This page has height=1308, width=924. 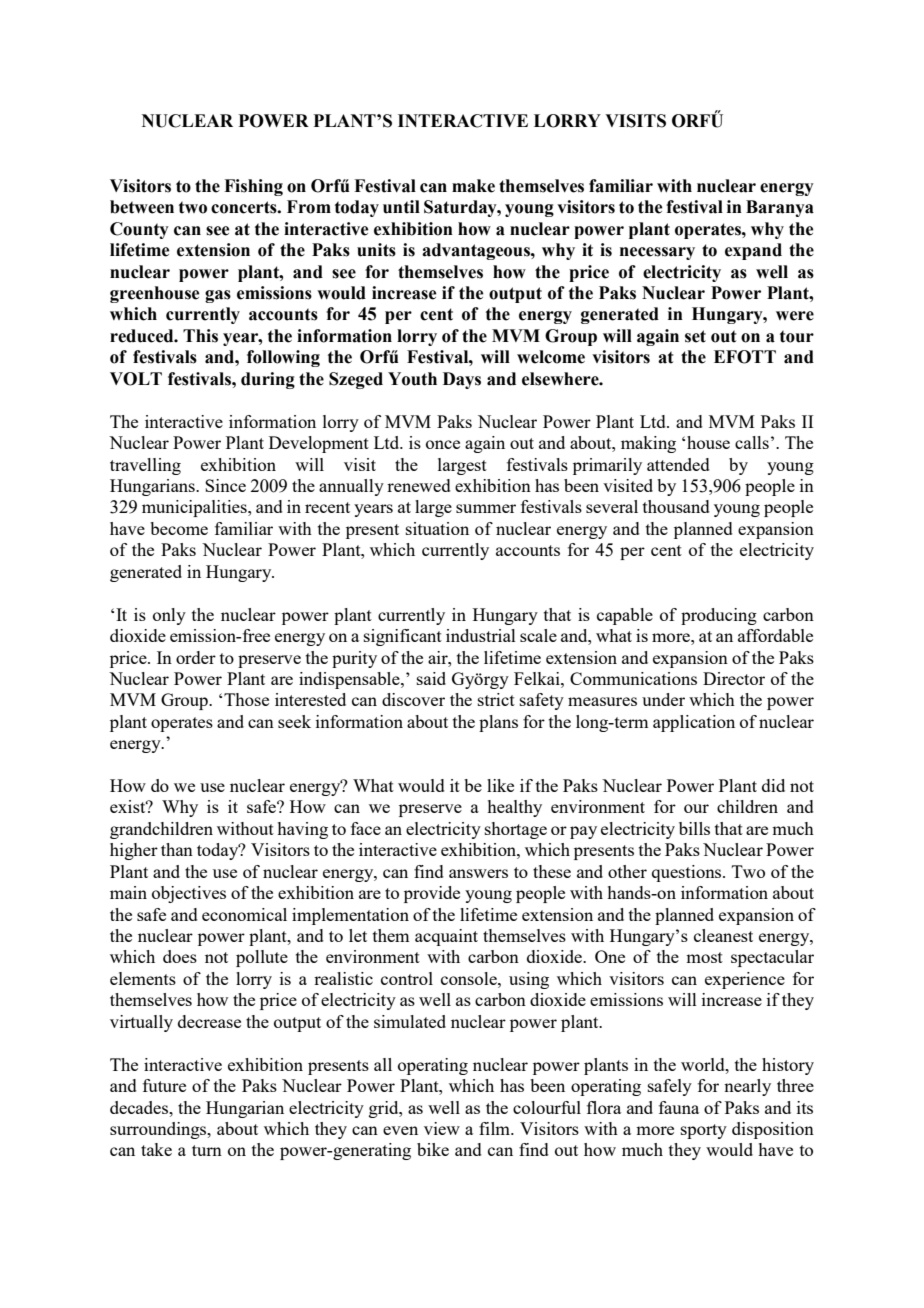 What do you see at coordinates (253, 187) in the page?
I see `Fishing` at bounding box center [253, 187].
